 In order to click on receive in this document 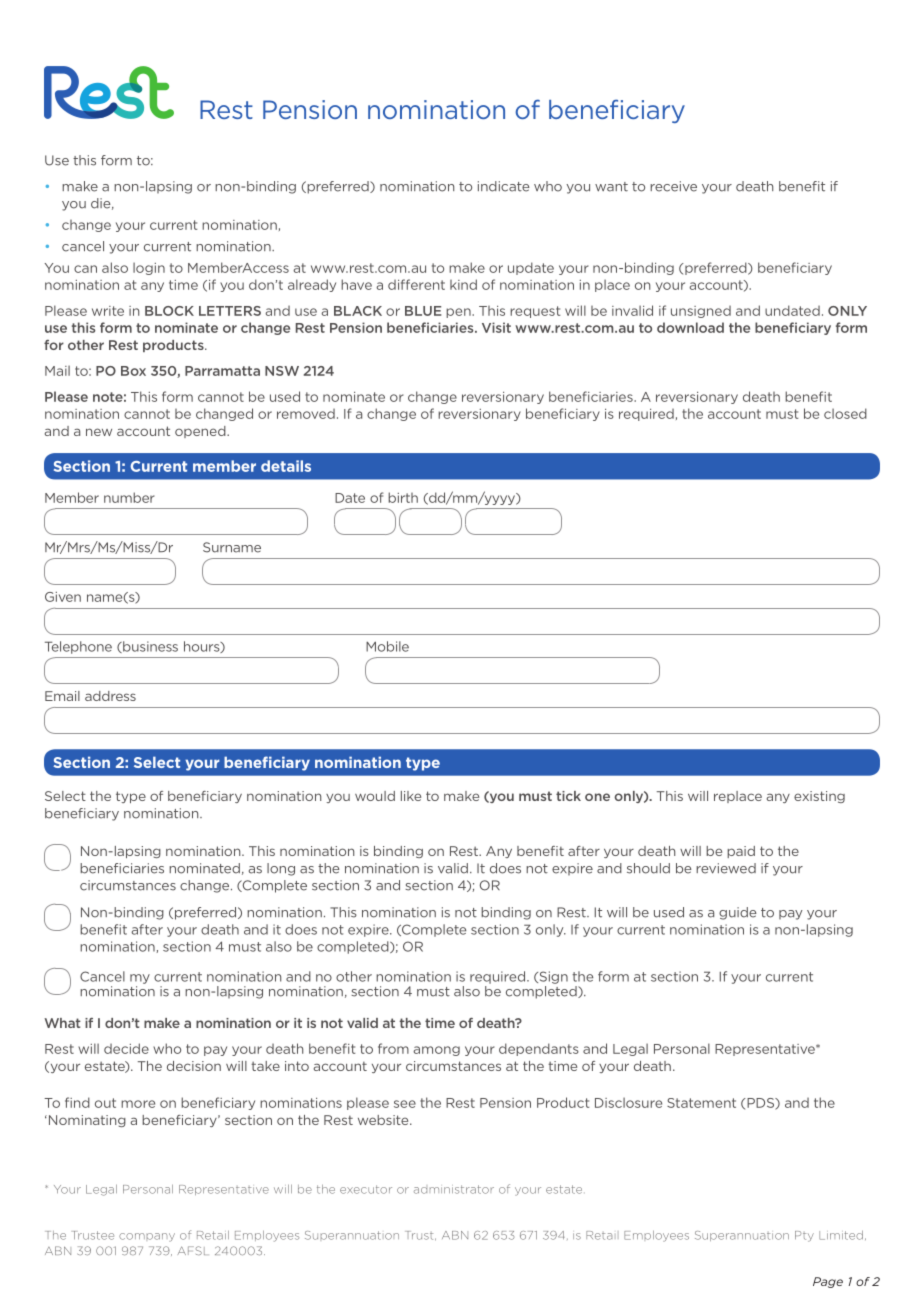, I will do `click(673, 186)`.
